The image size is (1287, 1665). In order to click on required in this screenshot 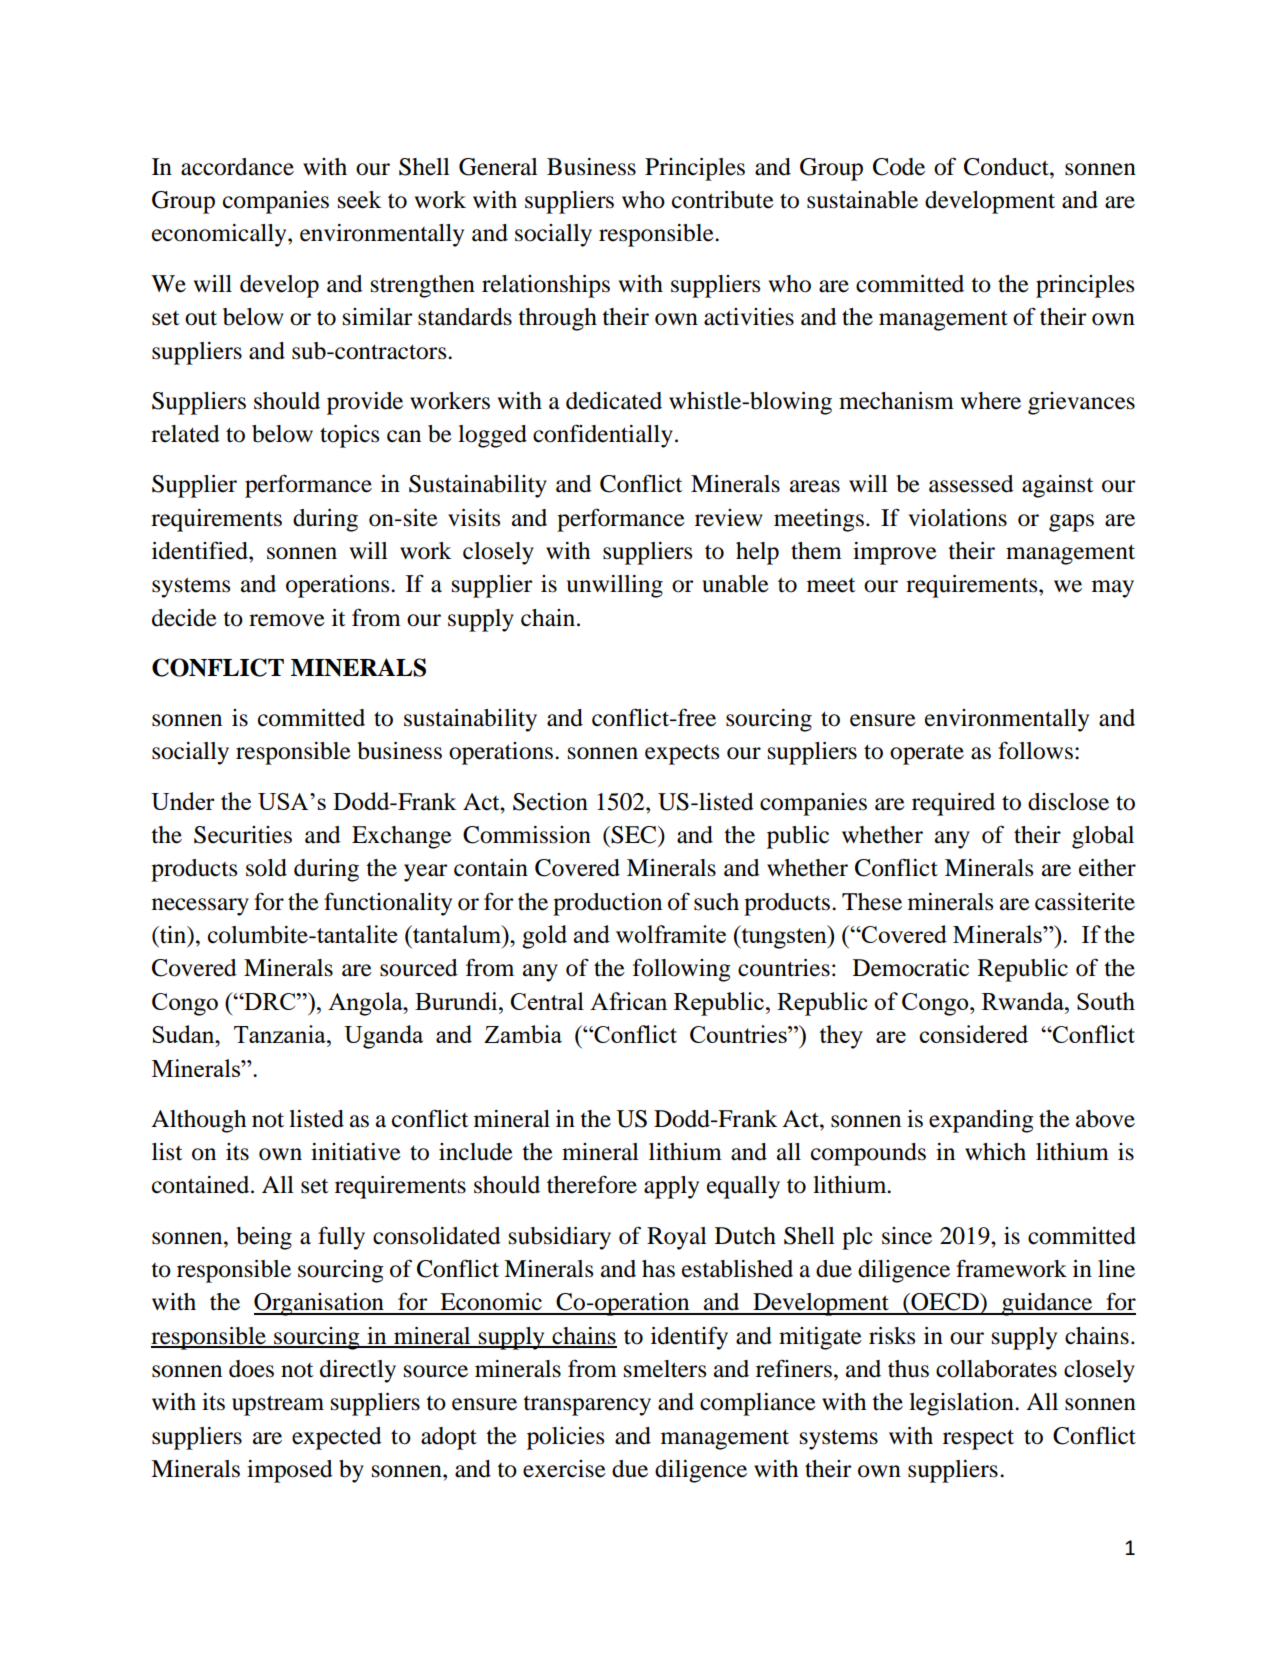, I will do `click(953, 804)`.
